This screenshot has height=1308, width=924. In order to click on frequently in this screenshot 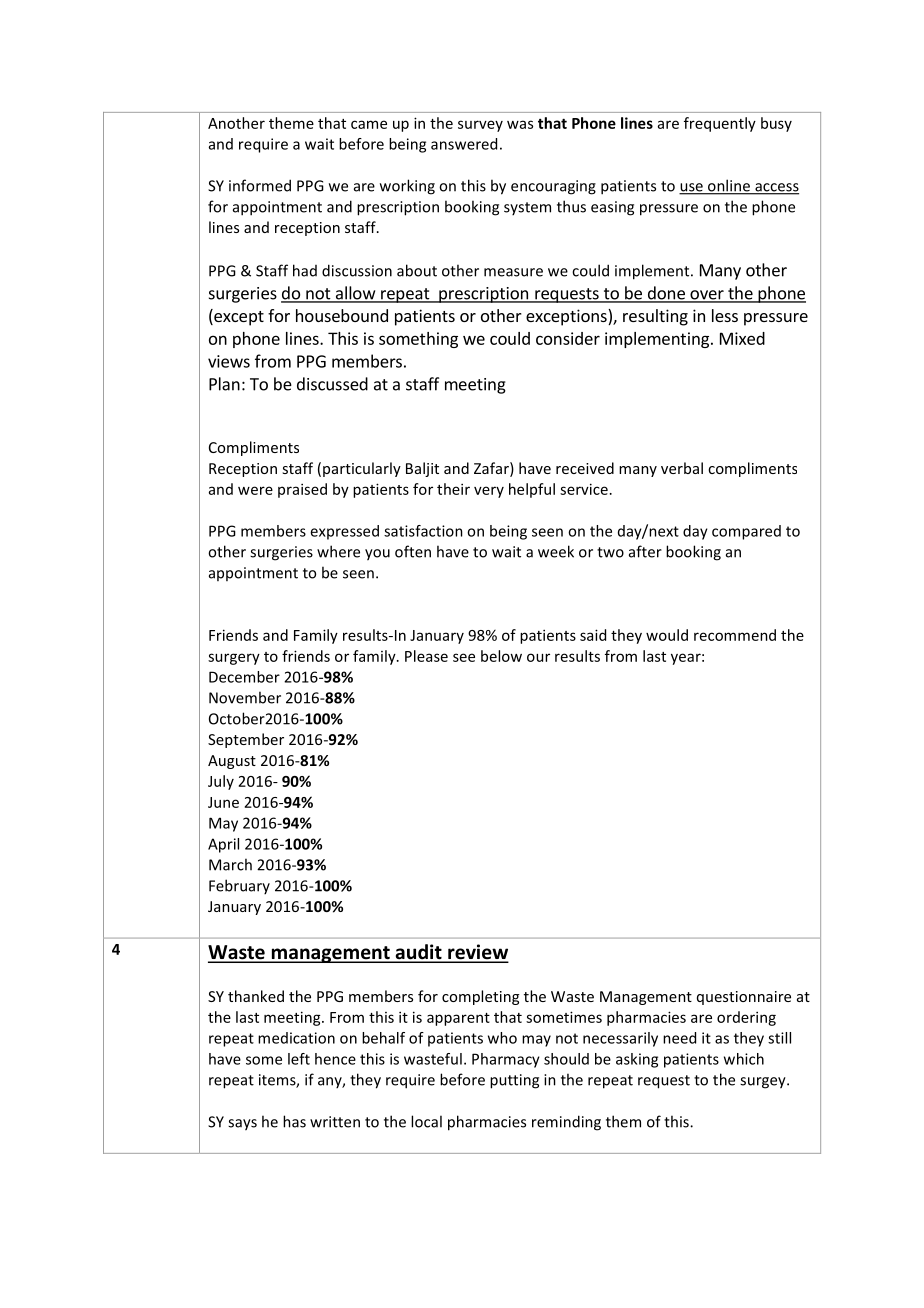, I will do `click(720, 124)`.
